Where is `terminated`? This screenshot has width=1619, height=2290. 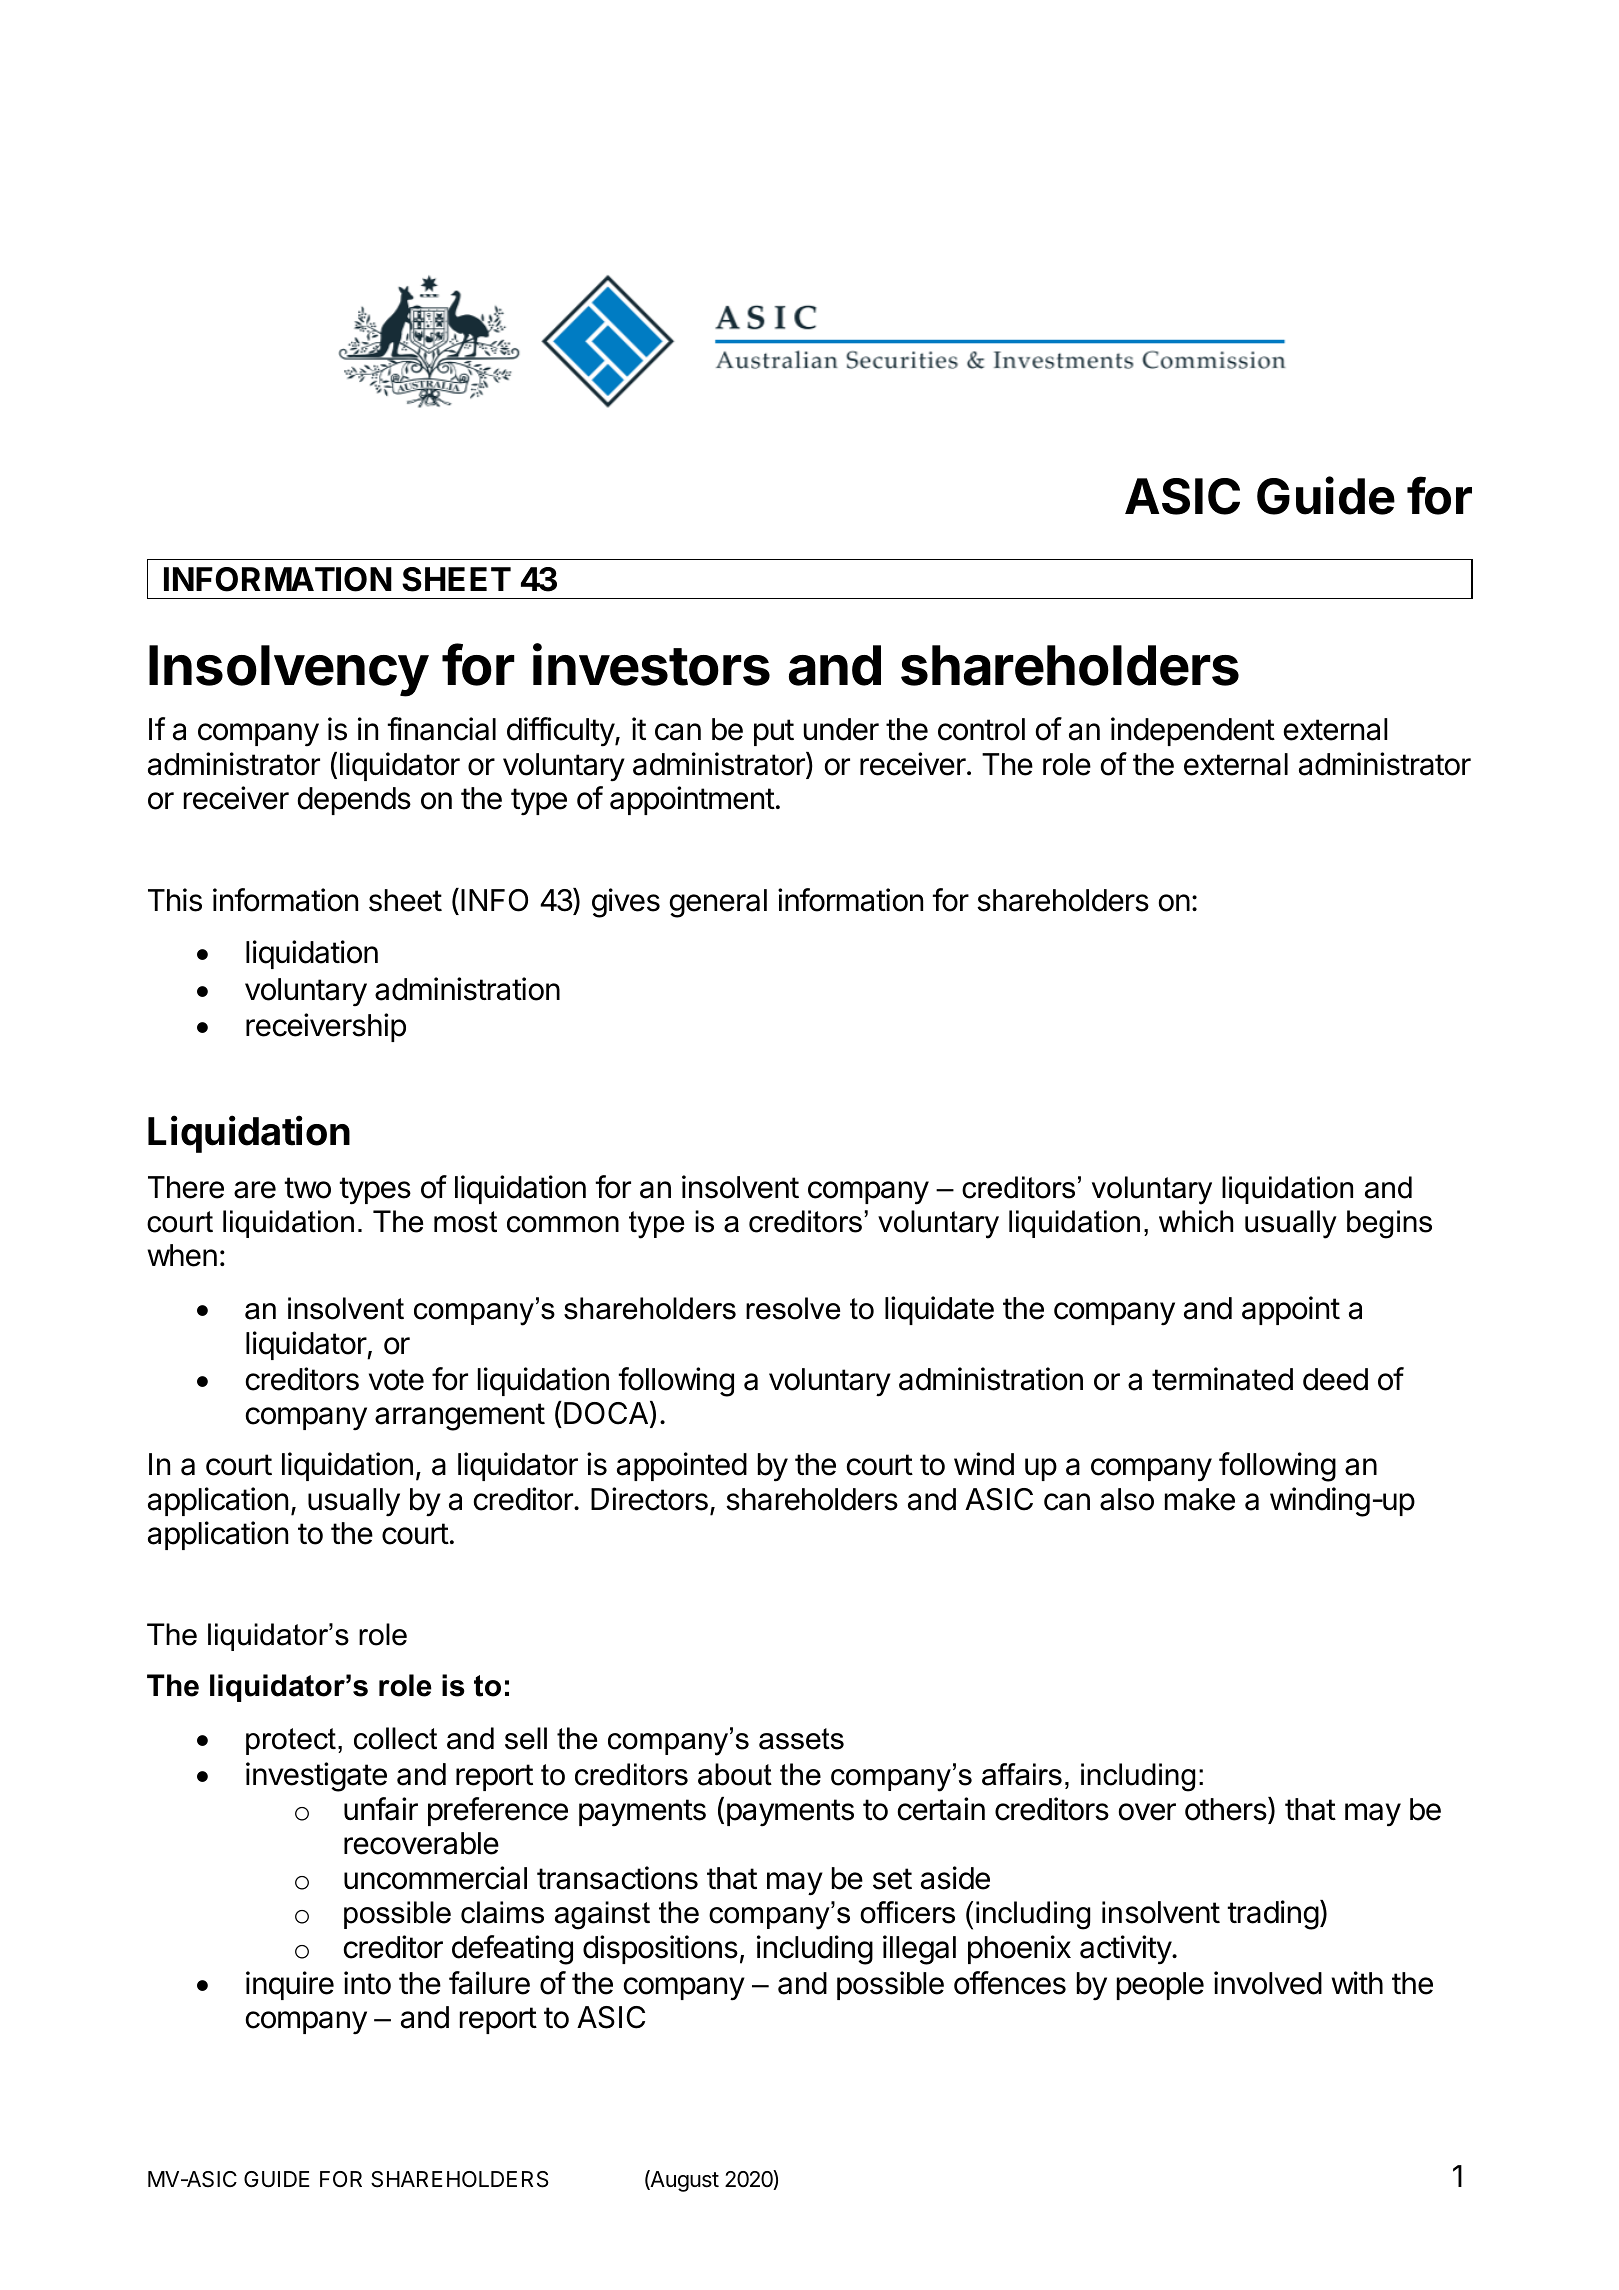 terminated is located at coordinates (1222, 1379).
